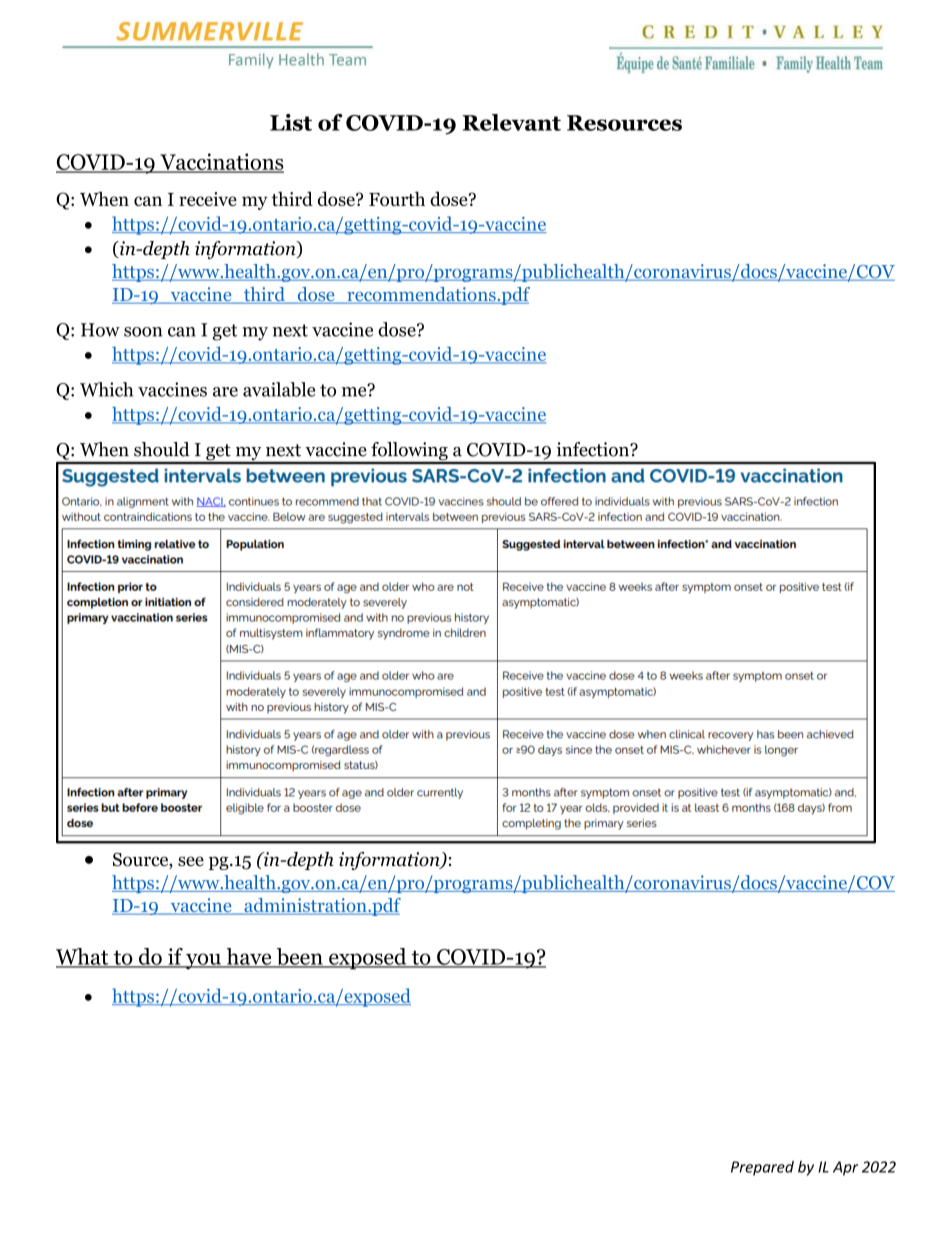  What do you see at coordinates (594, 449) in the document?
I see `infection` at bounding box center [594, 449].
